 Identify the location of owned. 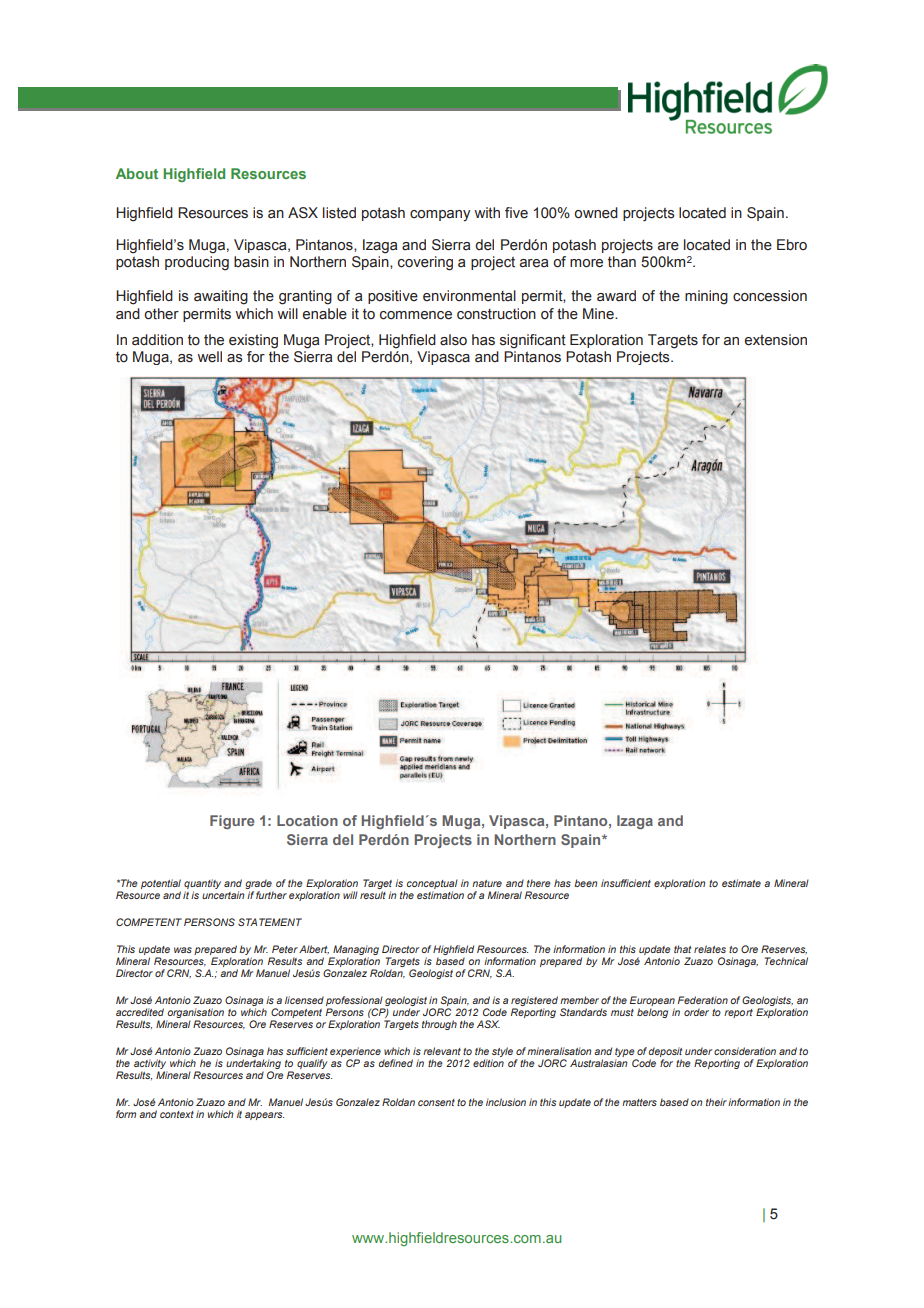
(596, 213).
